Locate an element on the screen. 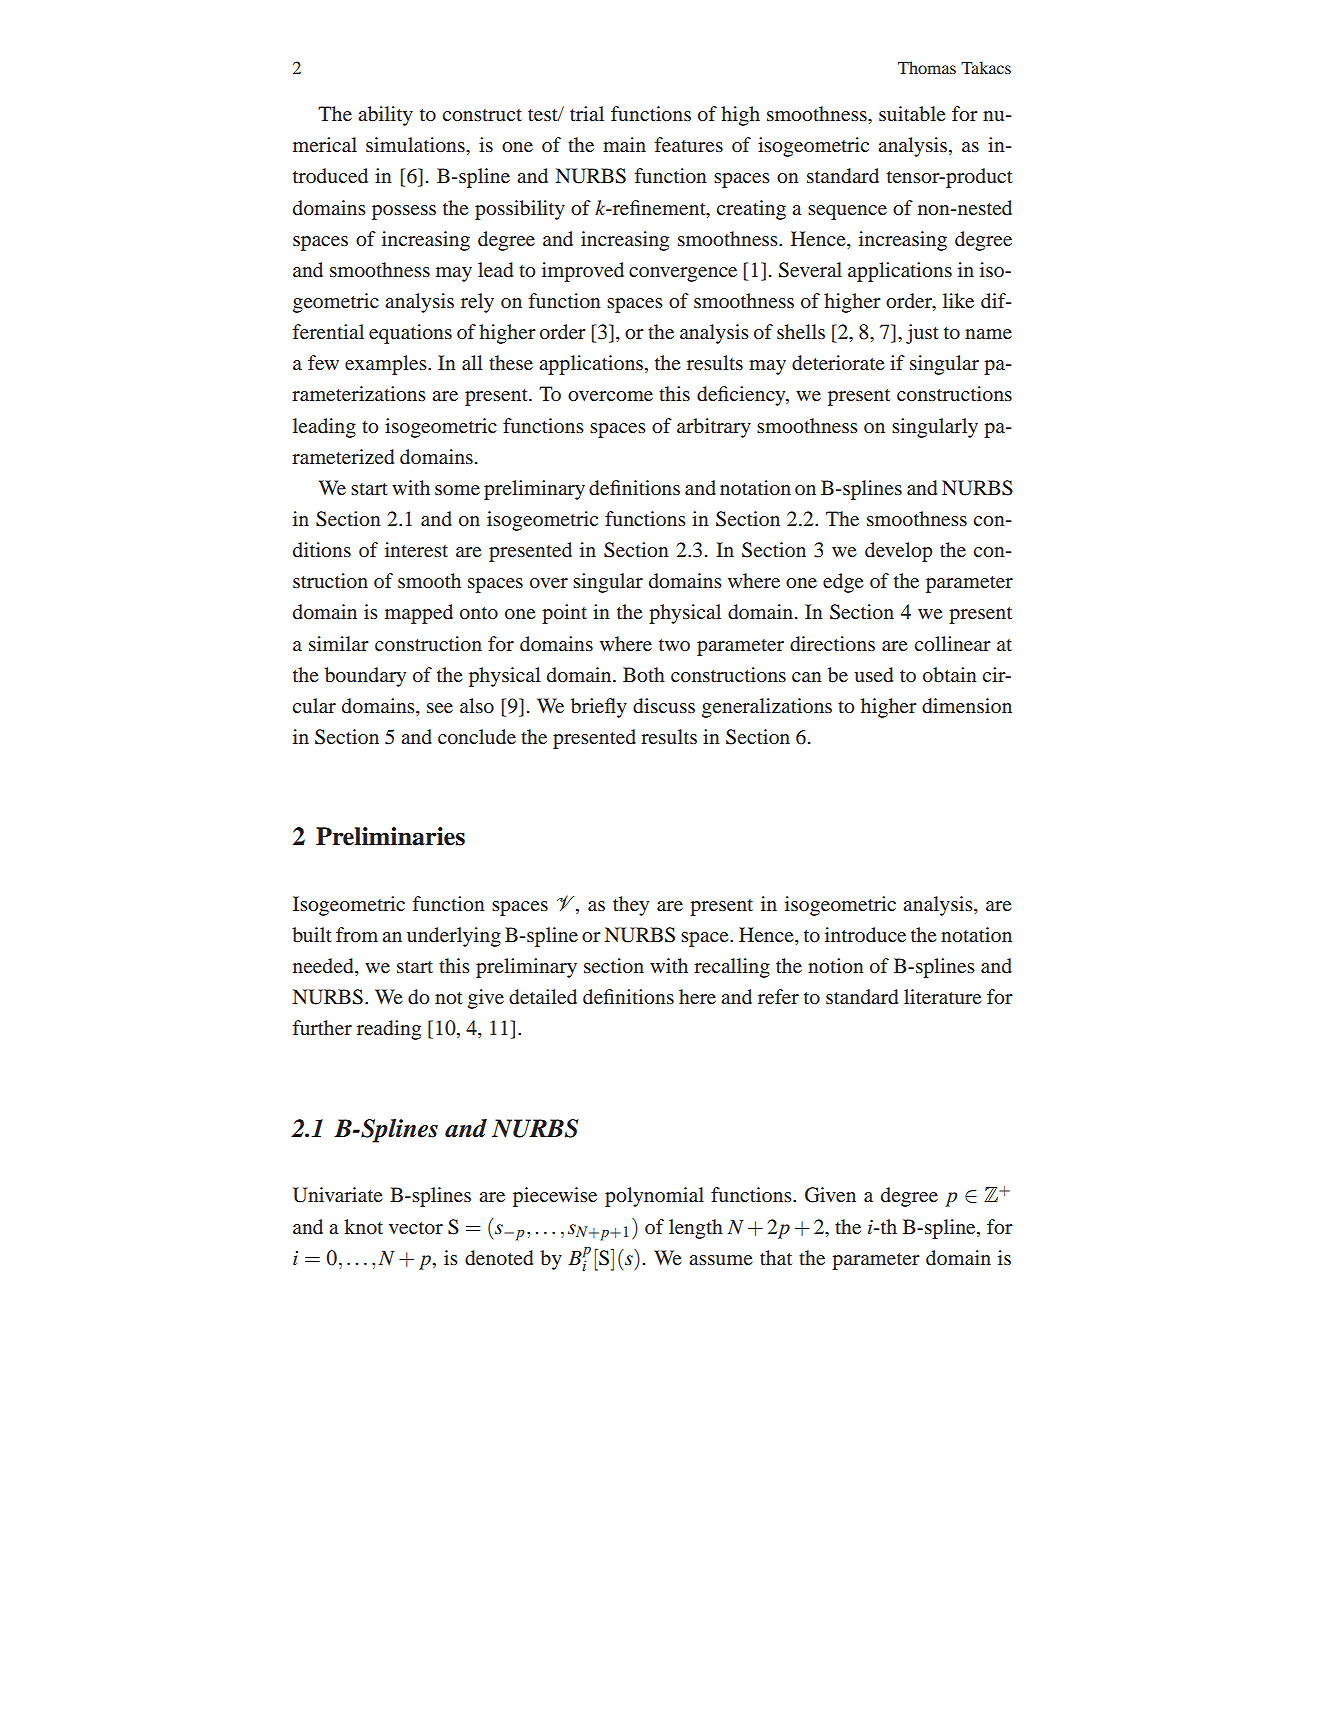  ability is located at coordinates (385, 116).
